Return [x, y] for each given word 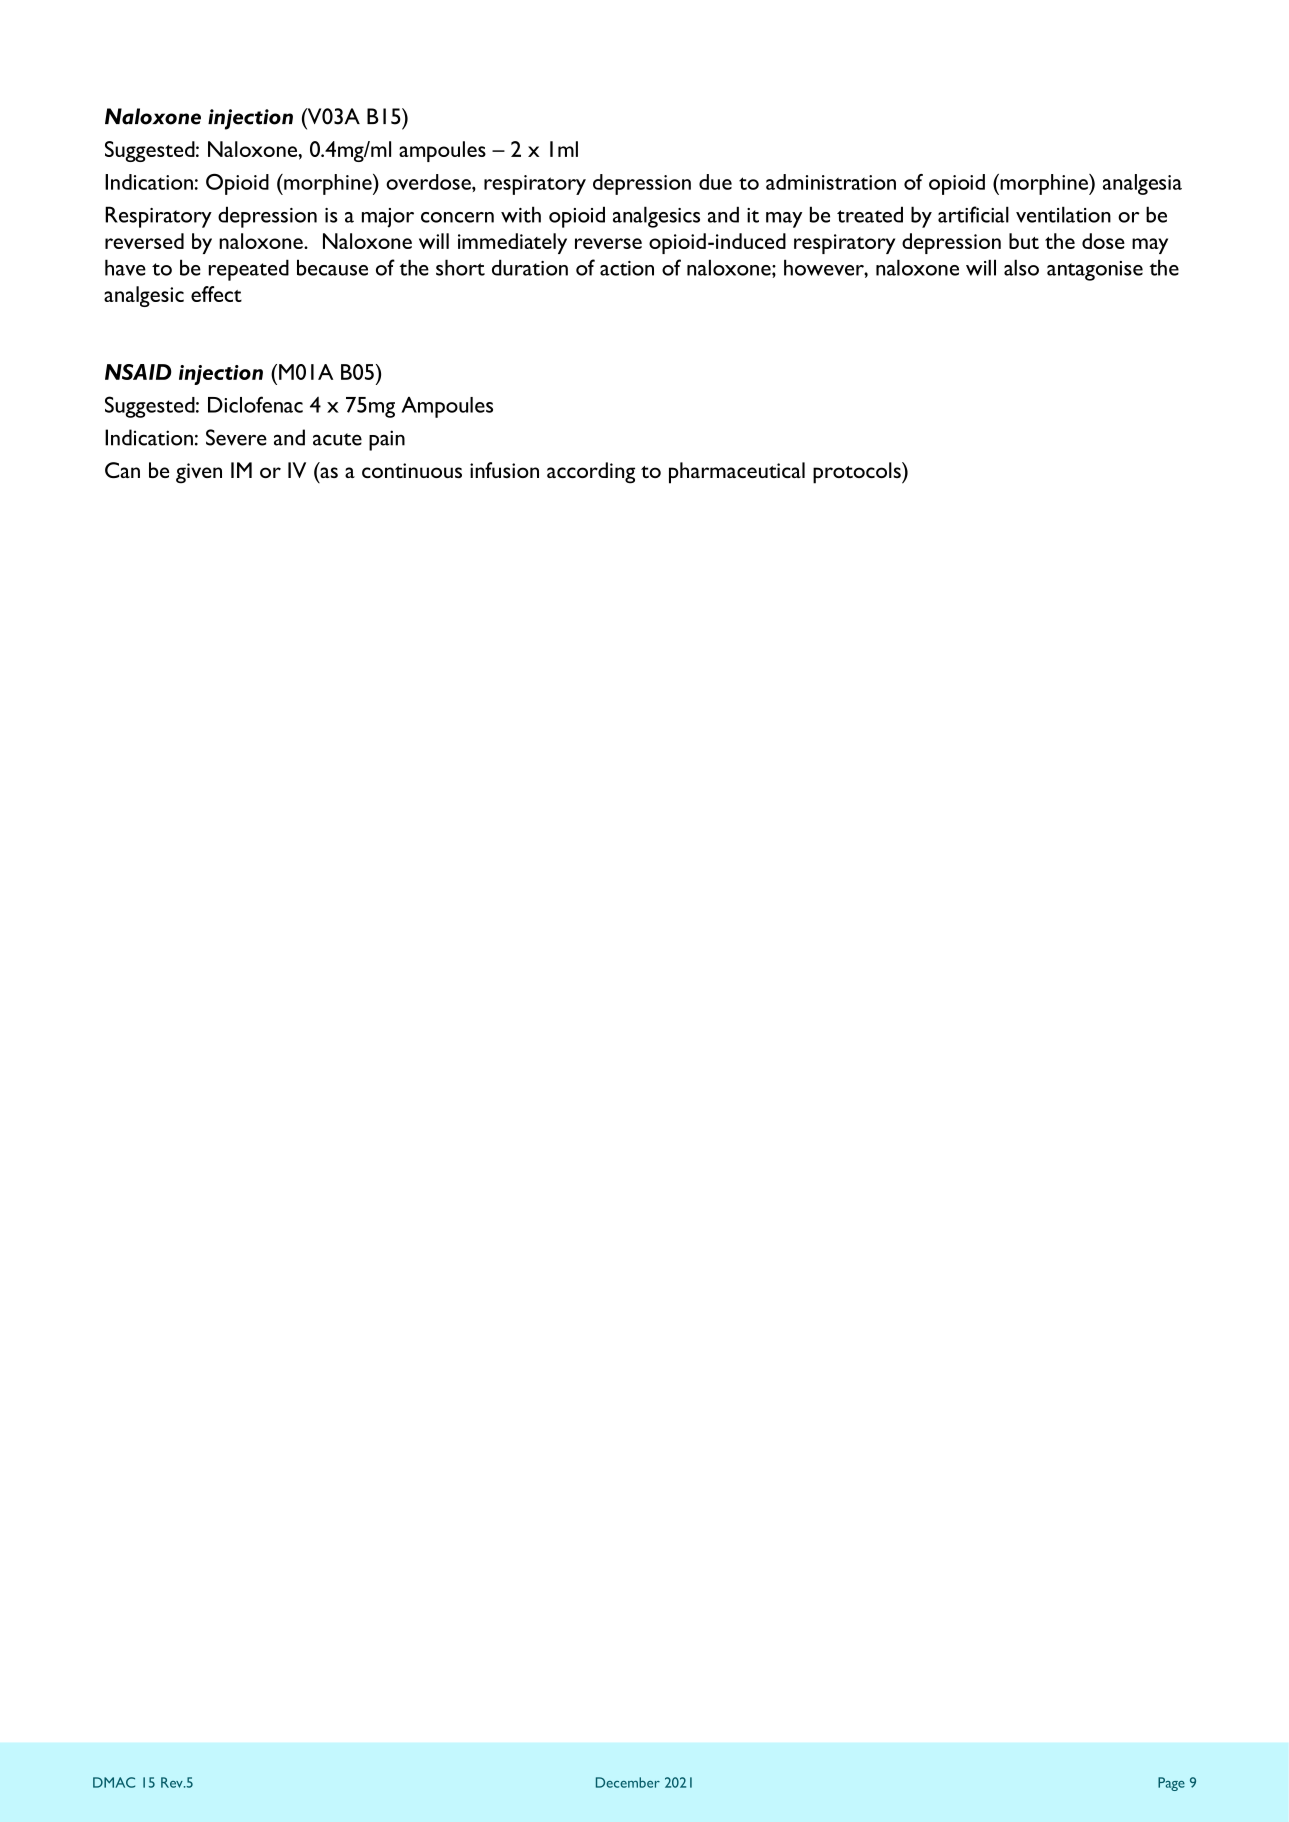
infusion [504, 470]
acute [337, 439]
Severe [236, 437]
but [1024, 241]
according [591, 473]
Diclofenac [255, 404]
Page [1171, 1784]
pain [387, 440]
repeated [249, 270]
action [627, 268]
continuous [412, 470]
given [199, 473]
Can [122, 470]
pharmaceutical [737, 473]
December [628, 1782]
